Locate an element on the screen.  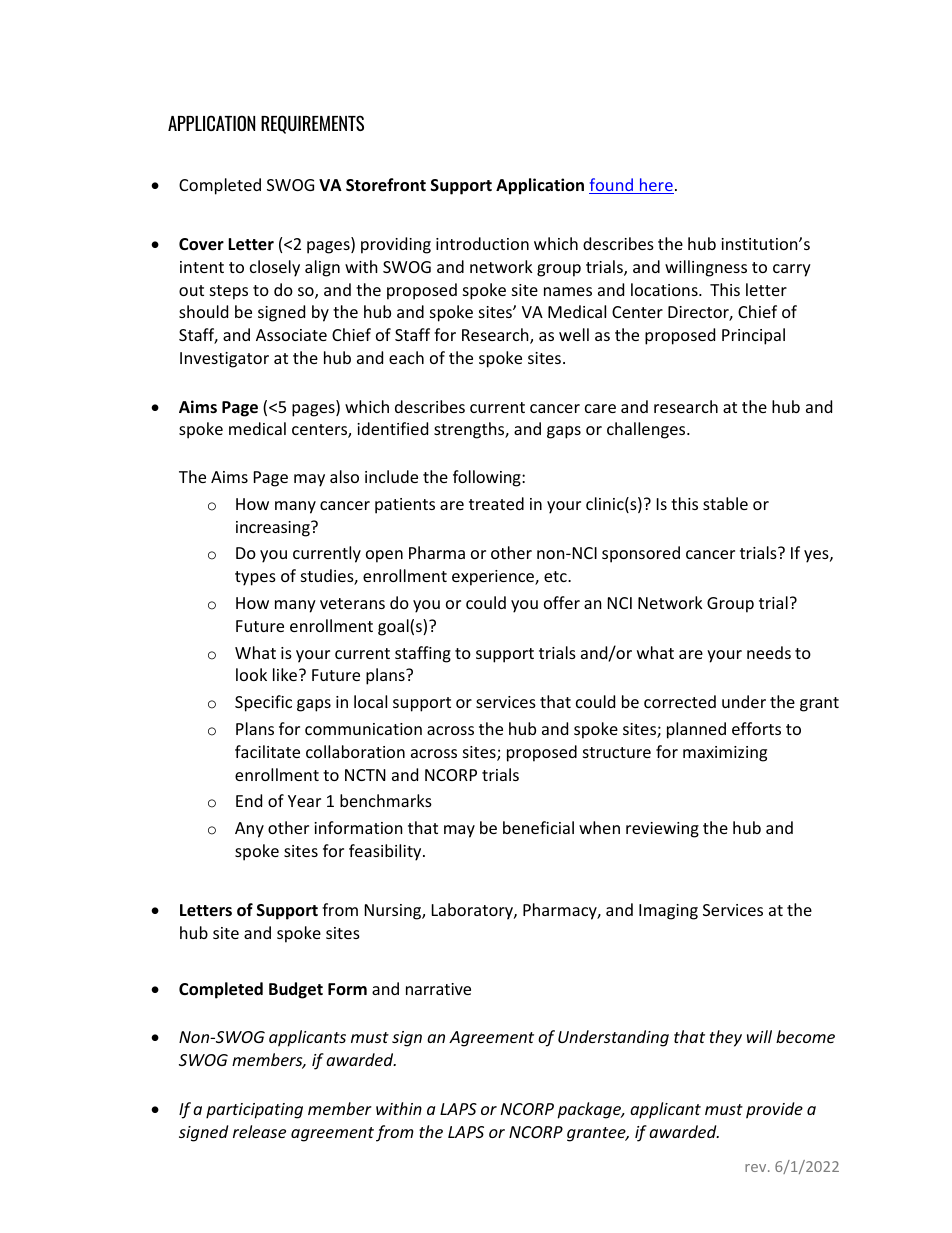
narrative is located at coordinates (438, 989).
